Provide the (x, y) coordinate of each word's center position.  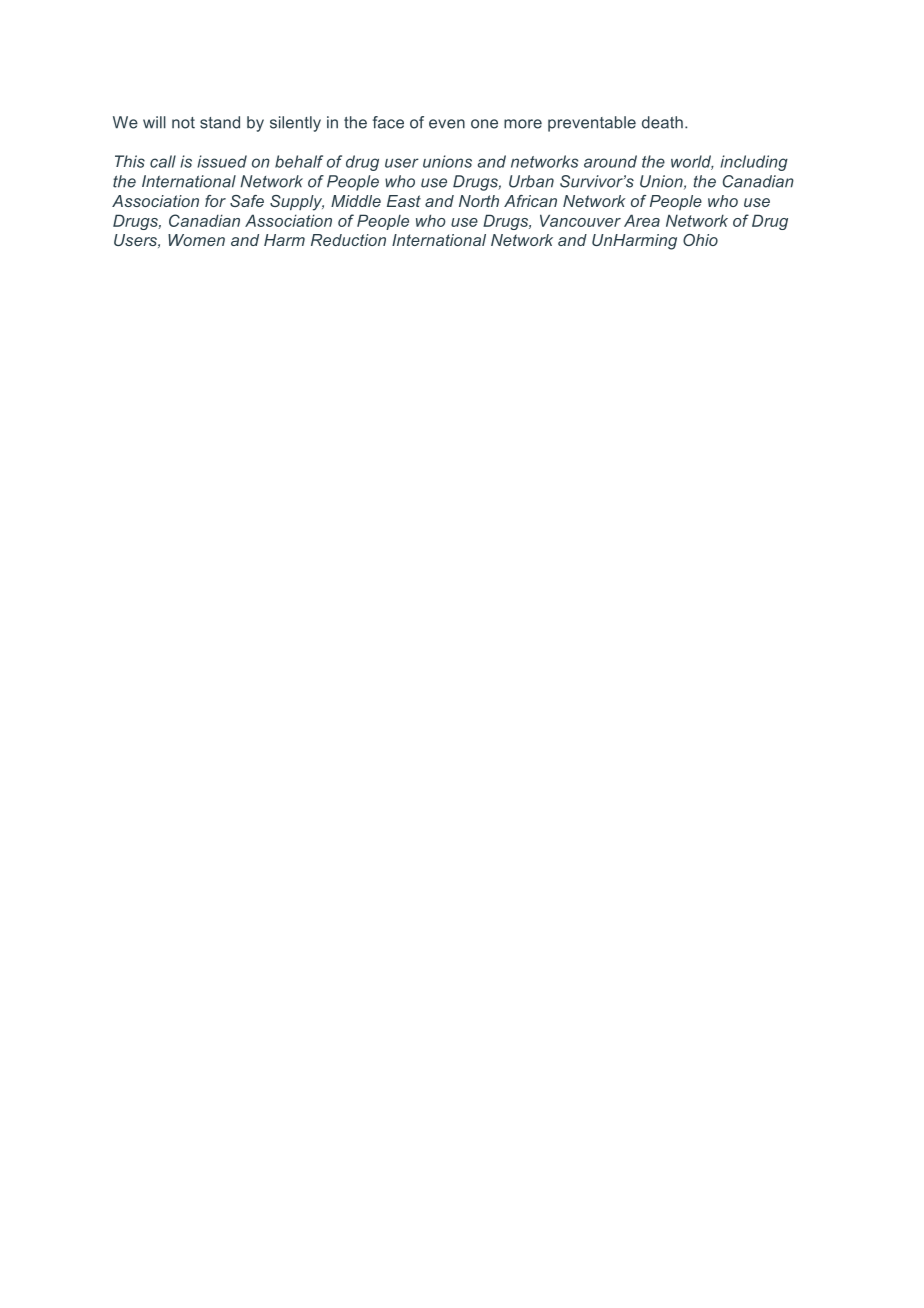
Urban (531, 181)
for (215, 201)
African (530, 201)
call (163, 161)
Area (642, 220)
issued (222, 161)
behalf (299, 161)
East (404, 201)
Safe (247, 201)
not (183, 123)
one (484, 124)
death (662, 122)
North (479, 201)
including (754, 163)
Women (196, 240)
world (692, 162)
